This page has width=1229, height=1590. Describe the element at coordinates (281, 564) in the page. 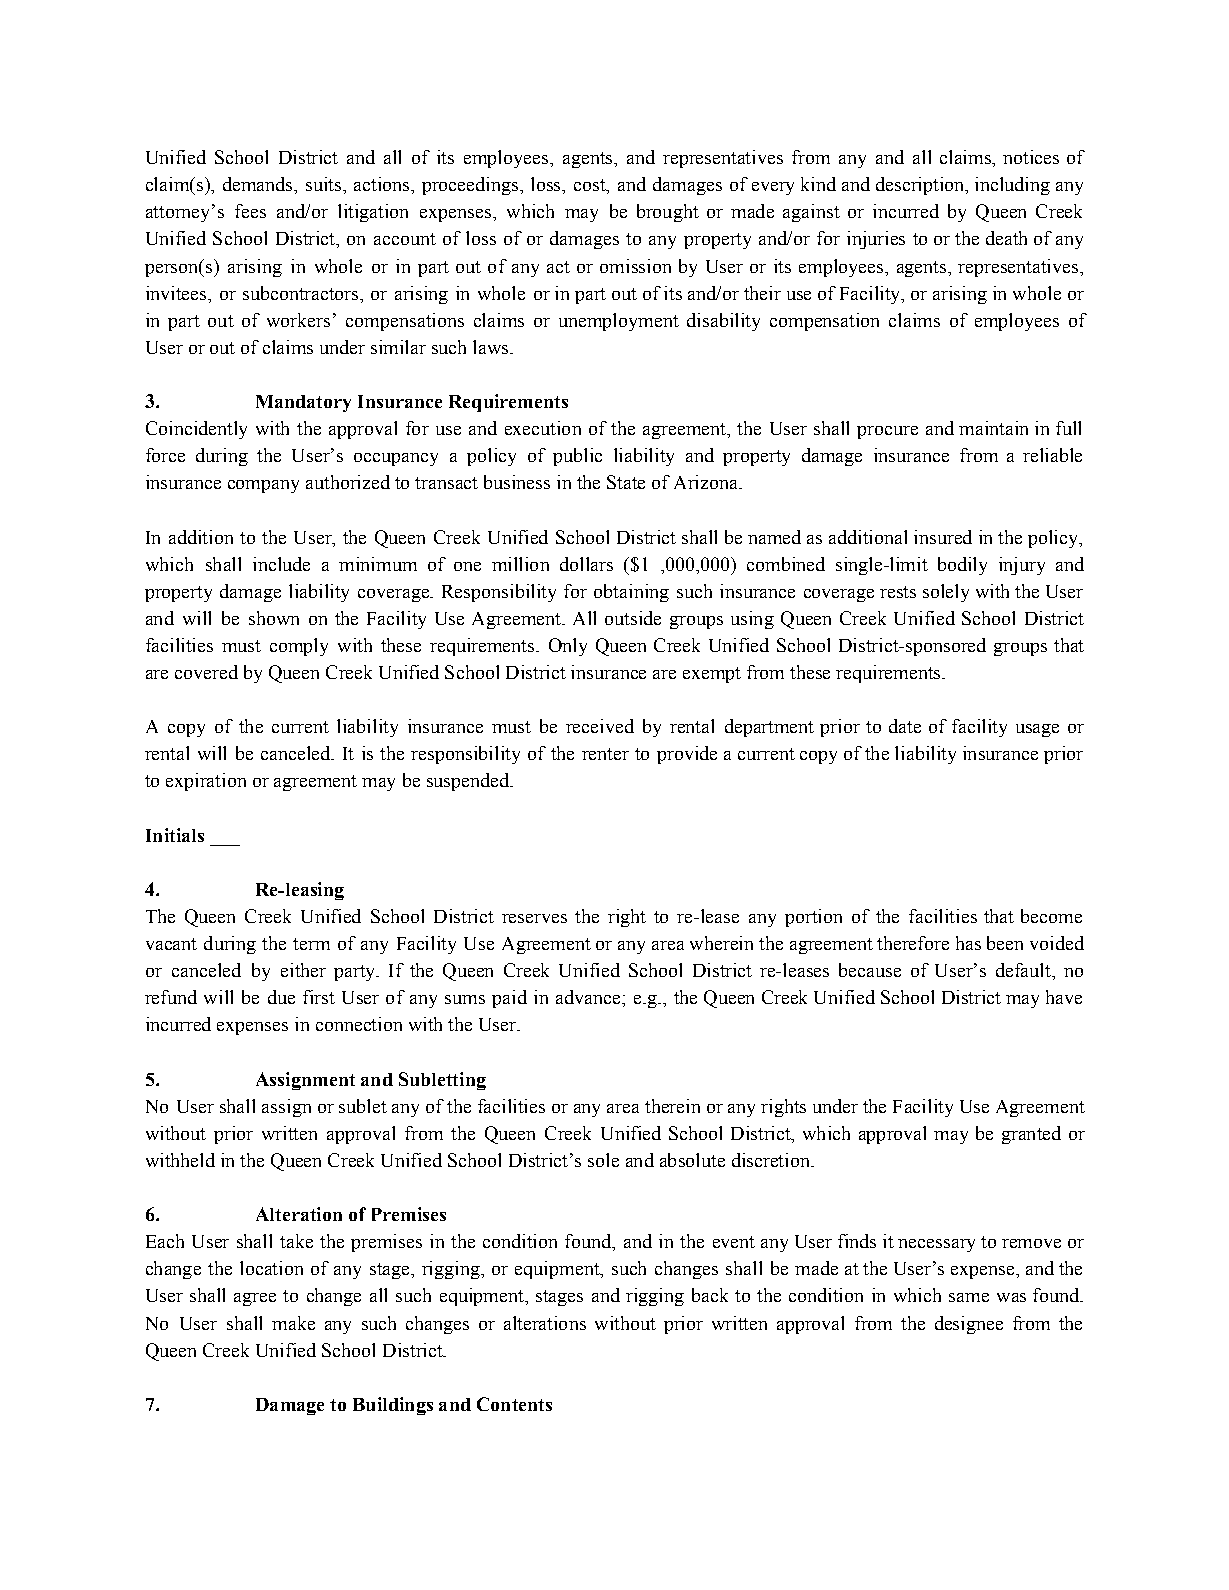

I see `include` at that location.
